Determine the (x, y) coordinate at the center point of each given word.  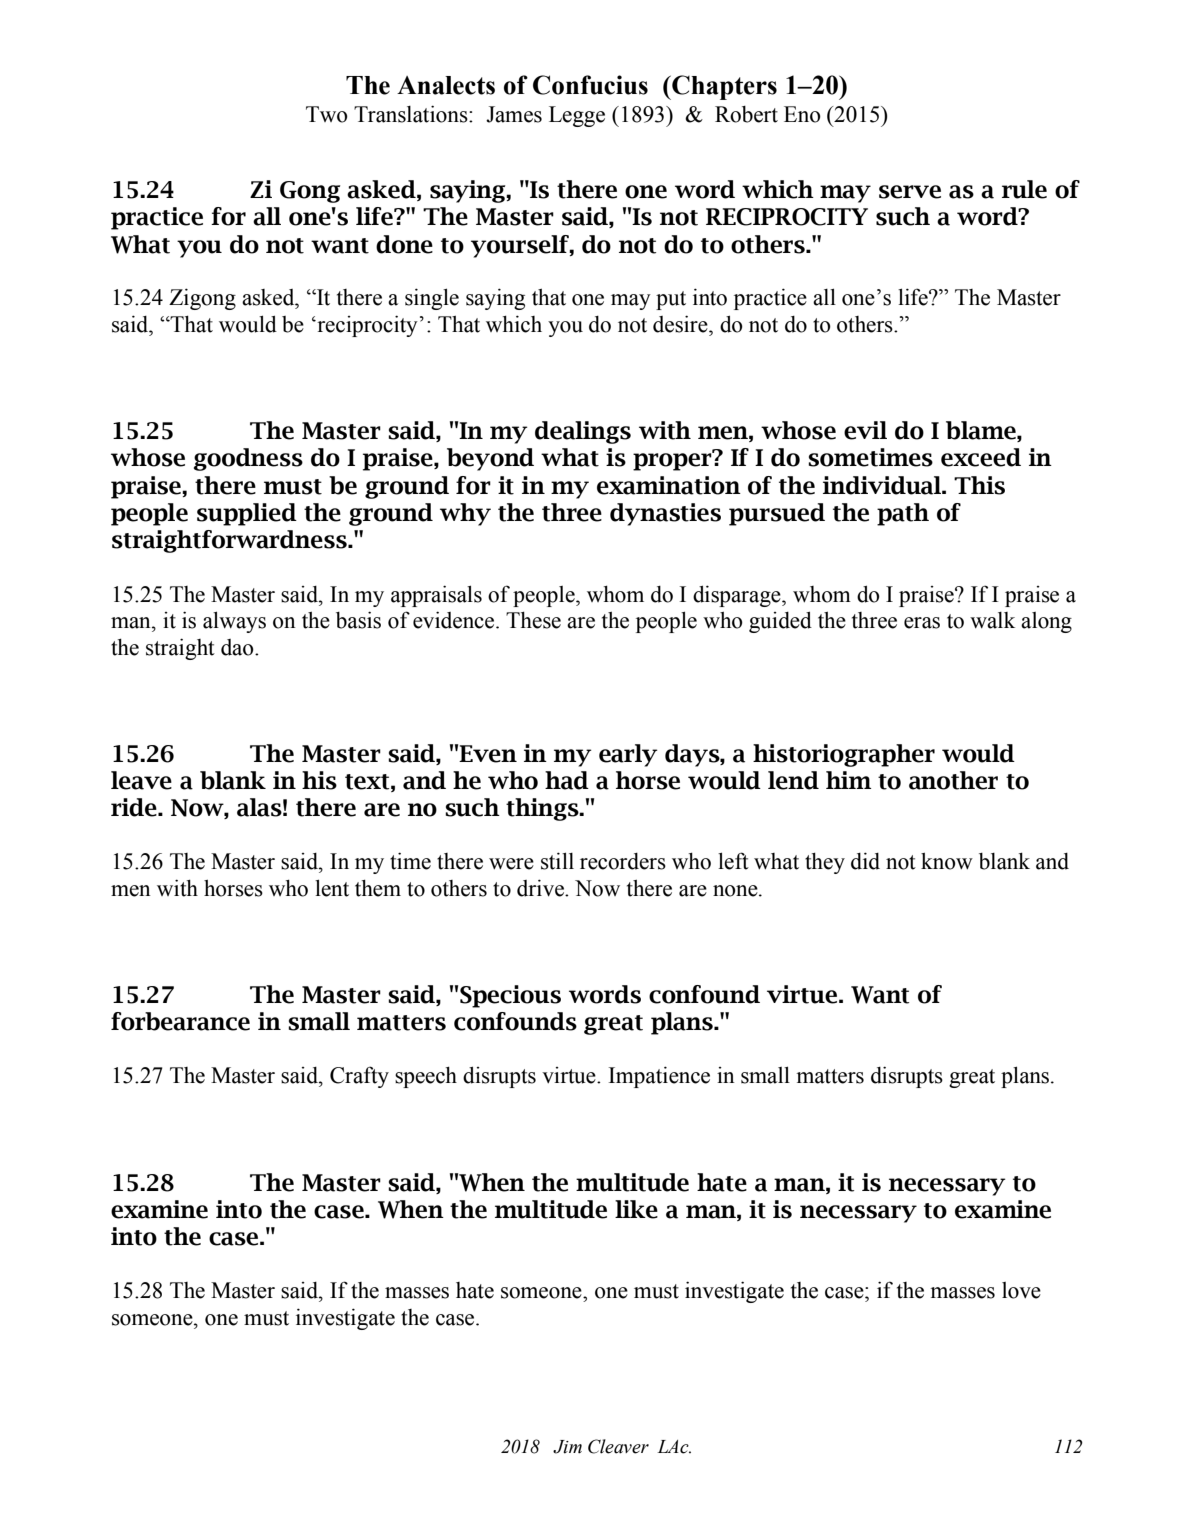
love (1021, 1290)
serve (910, 192)
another (953, 780)
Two (327, 114)
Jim (567, 1447)
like (636, 1209)
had (567, 780)
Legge (577, 116)
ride (135, 807)
